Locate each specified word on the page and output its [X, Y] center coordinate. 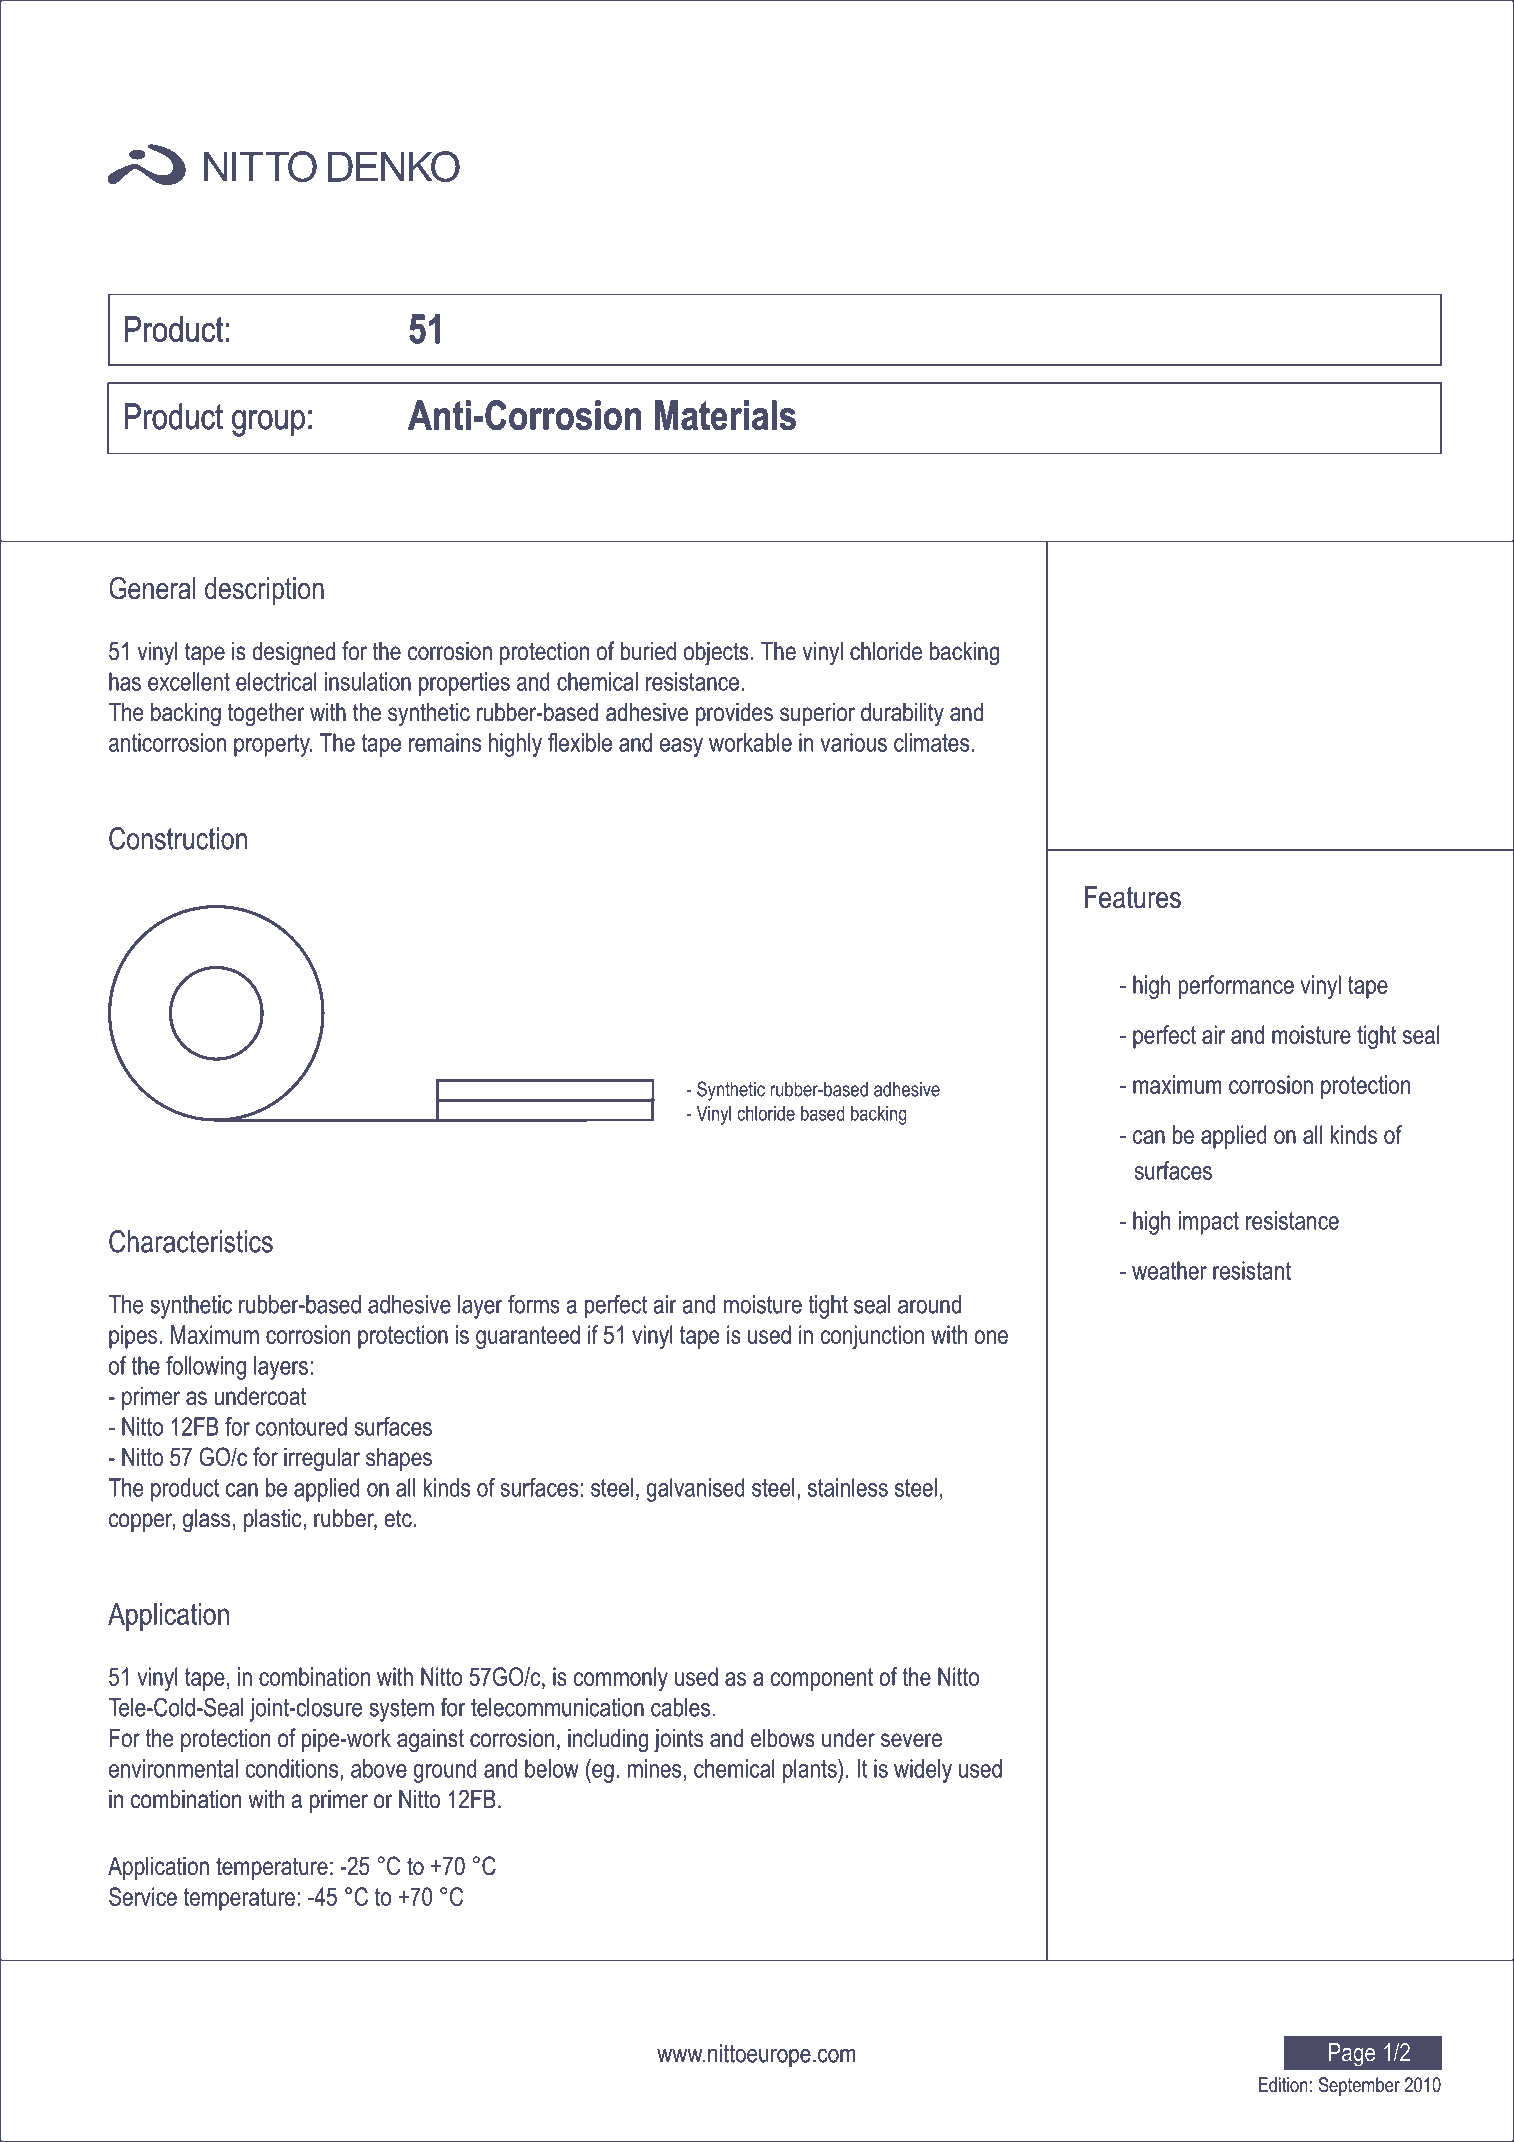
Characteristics [191, 1241]
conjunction [872, 1337]
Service [143, 1896]
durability [902, 715]
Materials [725, 415]
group [268, 423]
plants [811, 1771]
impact [1209, 1223]
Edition [1283, 2084]
